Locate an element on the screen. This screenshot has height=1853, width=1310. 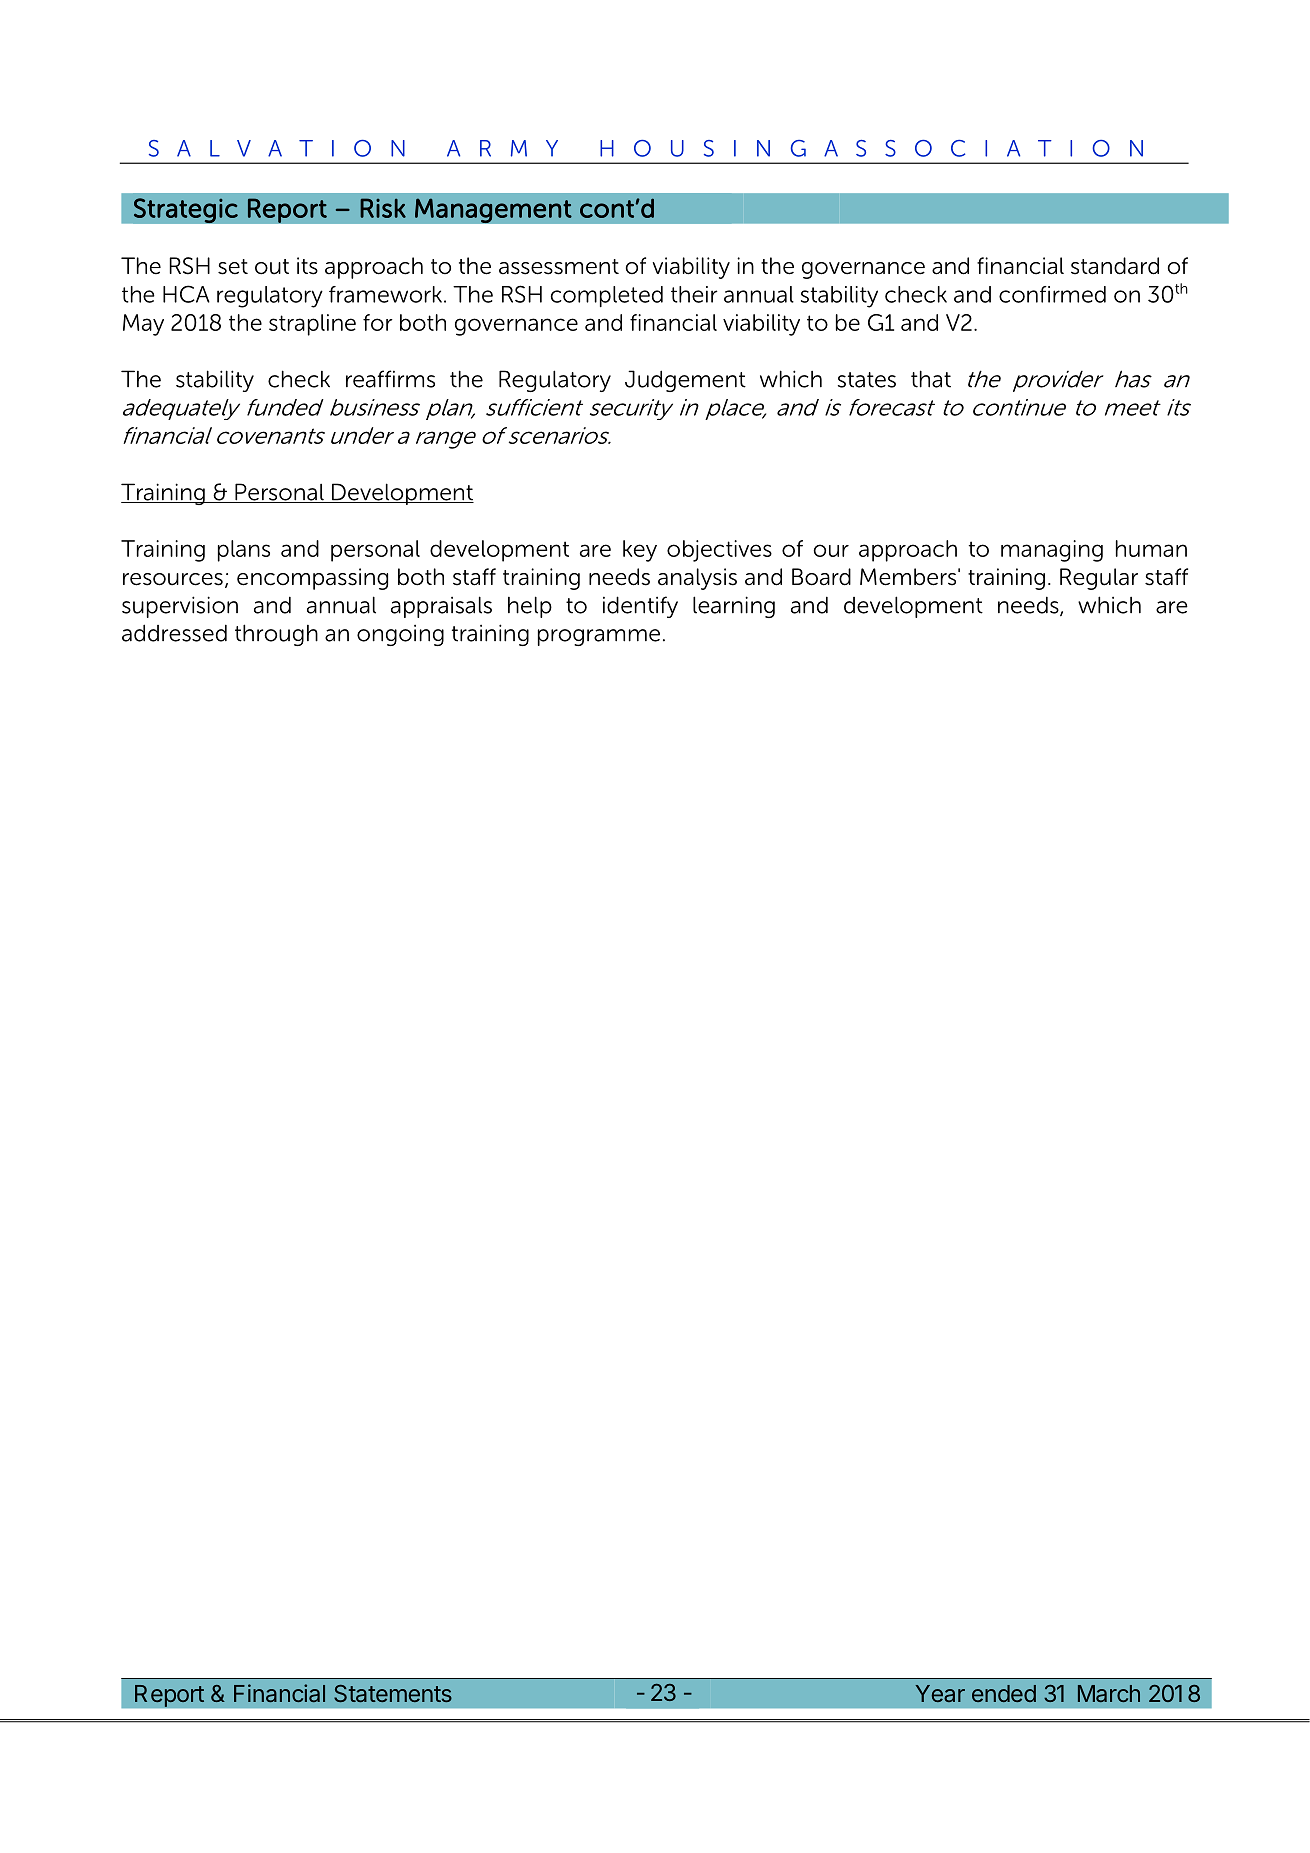
managing is located at coordinates (1052, 551).
